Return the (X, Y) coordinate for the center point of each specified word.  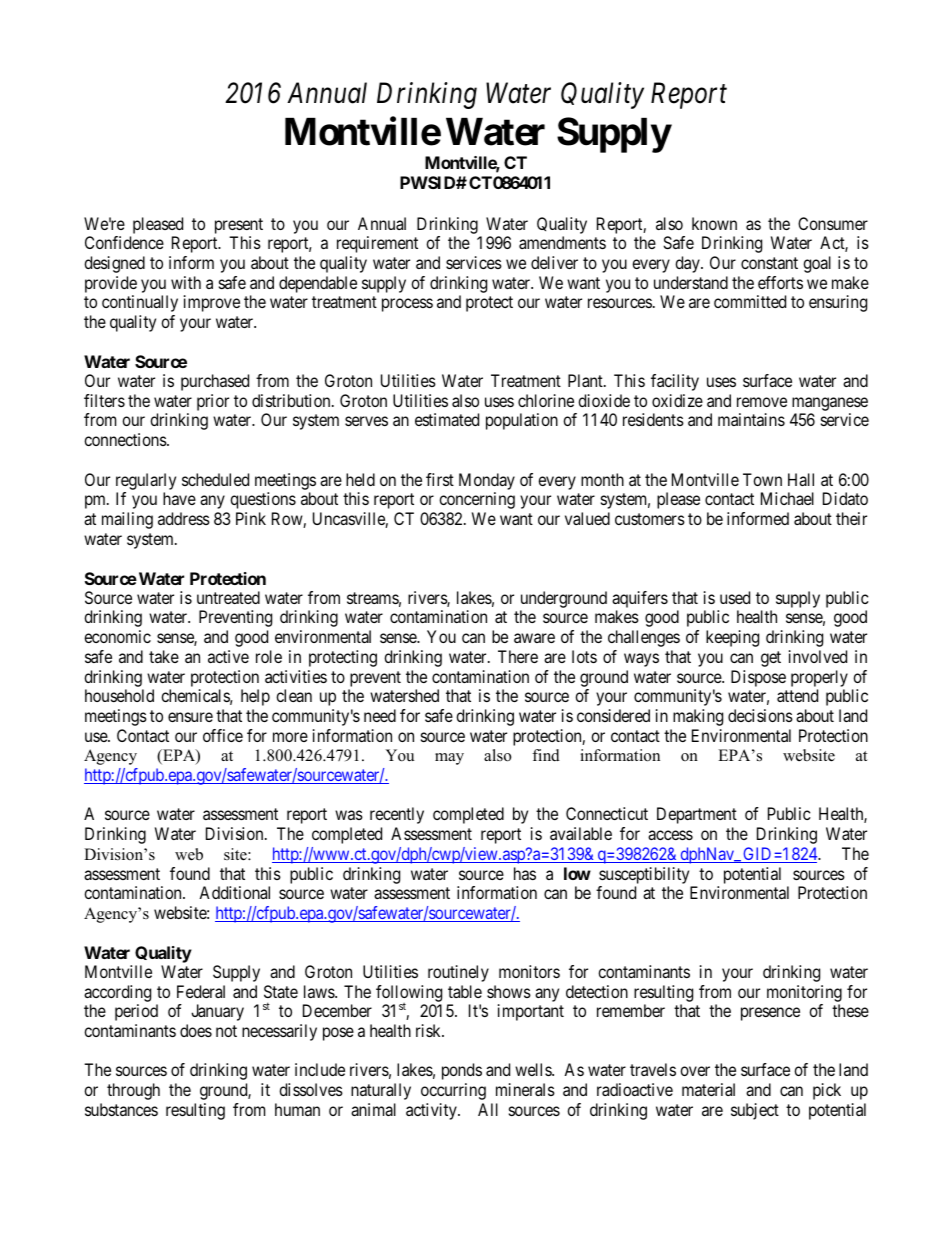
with (186, 282)
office (223, 735)
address (184, 518)
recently (397, 815)
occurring (453, 1091)
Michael (787, 498)
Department (697, 815)
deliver (554, 262)
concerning (477, 500)
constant (769, 263)
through (133, 1091)
